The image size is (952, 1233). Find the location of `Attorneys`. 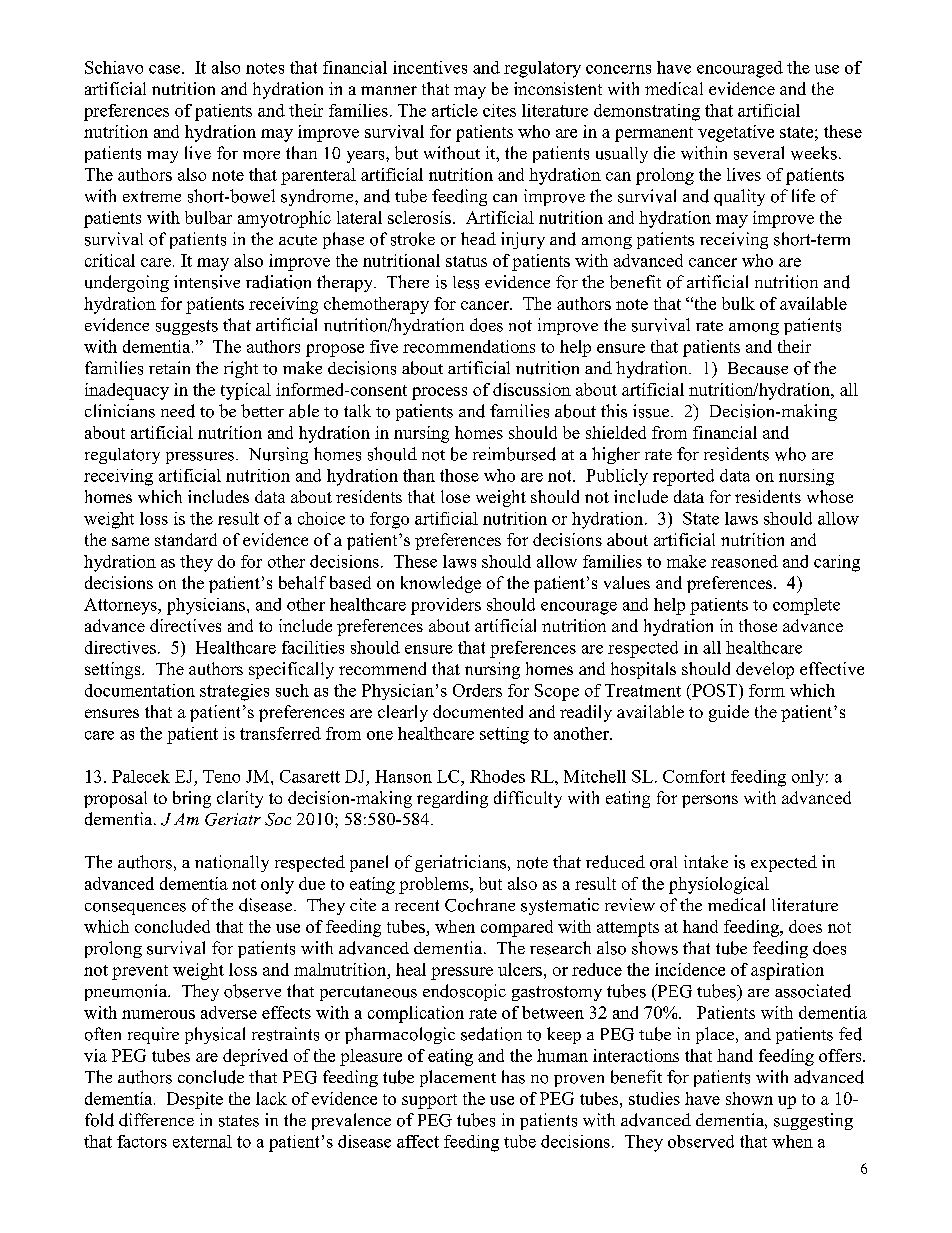

Attorneys is located at coordinates (121, 606).
